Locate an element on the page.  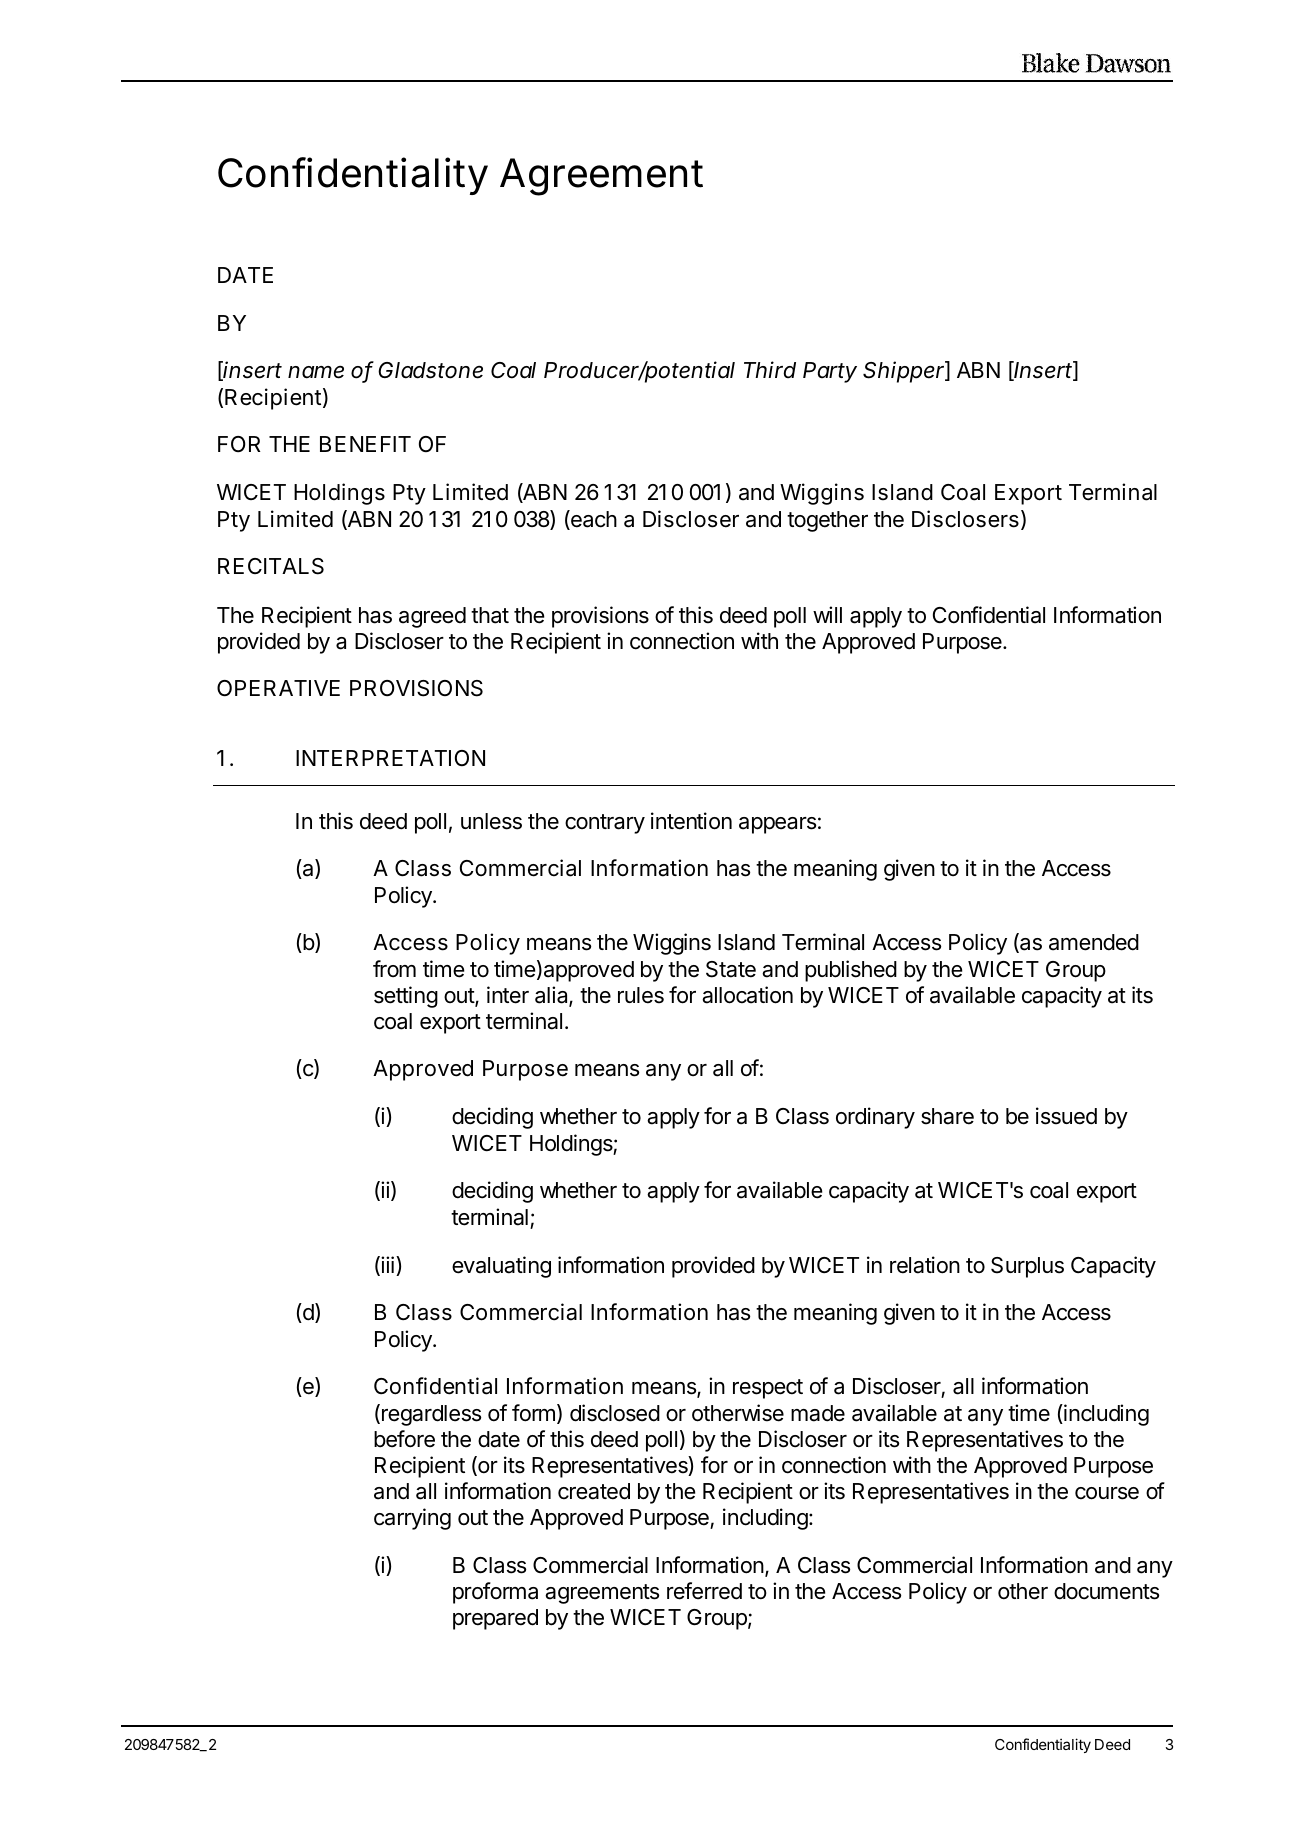
Surplus is located at coordinates (1027, 1267).
